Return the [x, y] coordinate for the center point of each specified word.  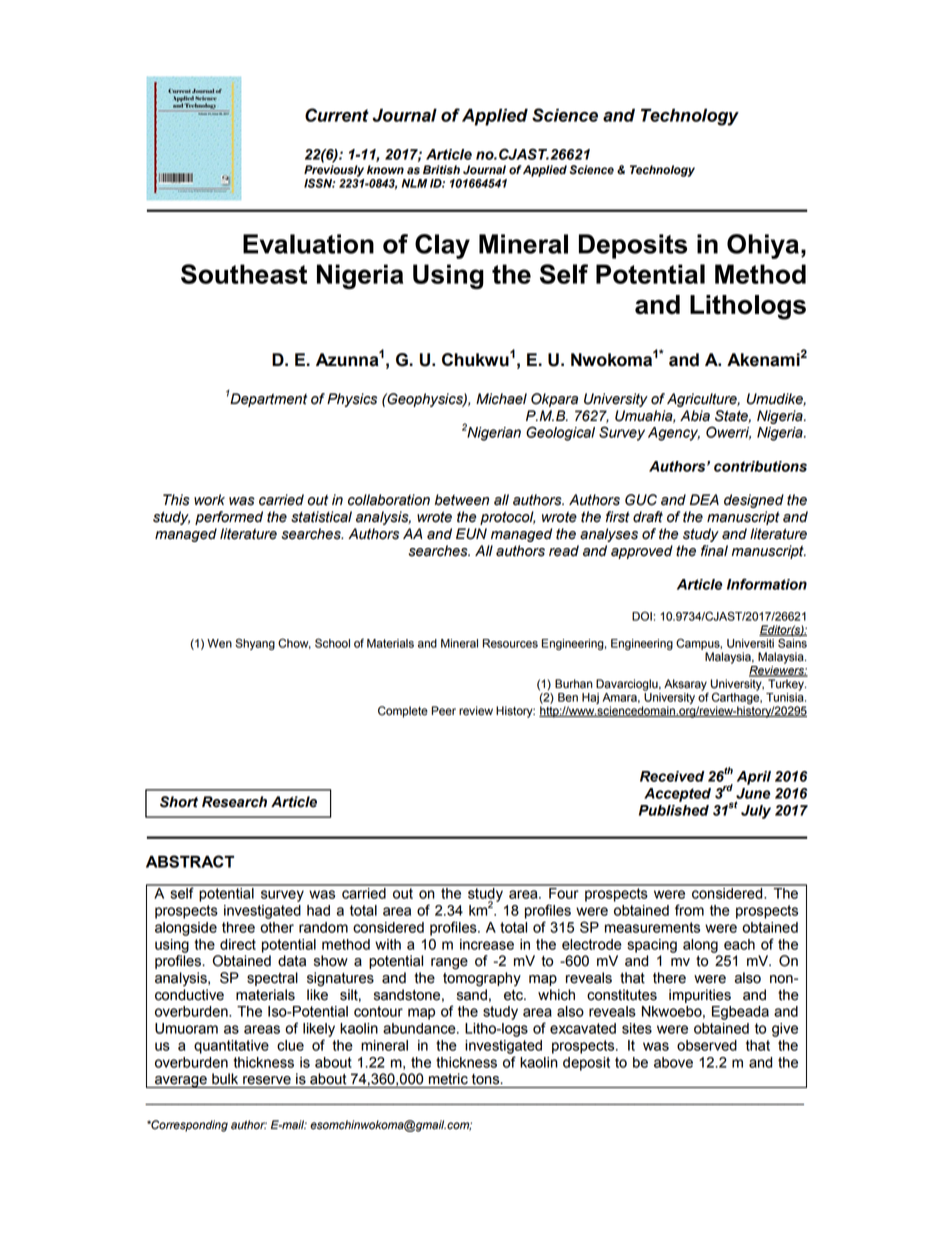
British [441, 170]
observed [707, 1045]
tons [487, 1079]
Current [337, 115]
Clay [442, 246]
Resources [510, 643]
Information [767, 584]
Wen [219, 643]
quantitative [231, 1047]
